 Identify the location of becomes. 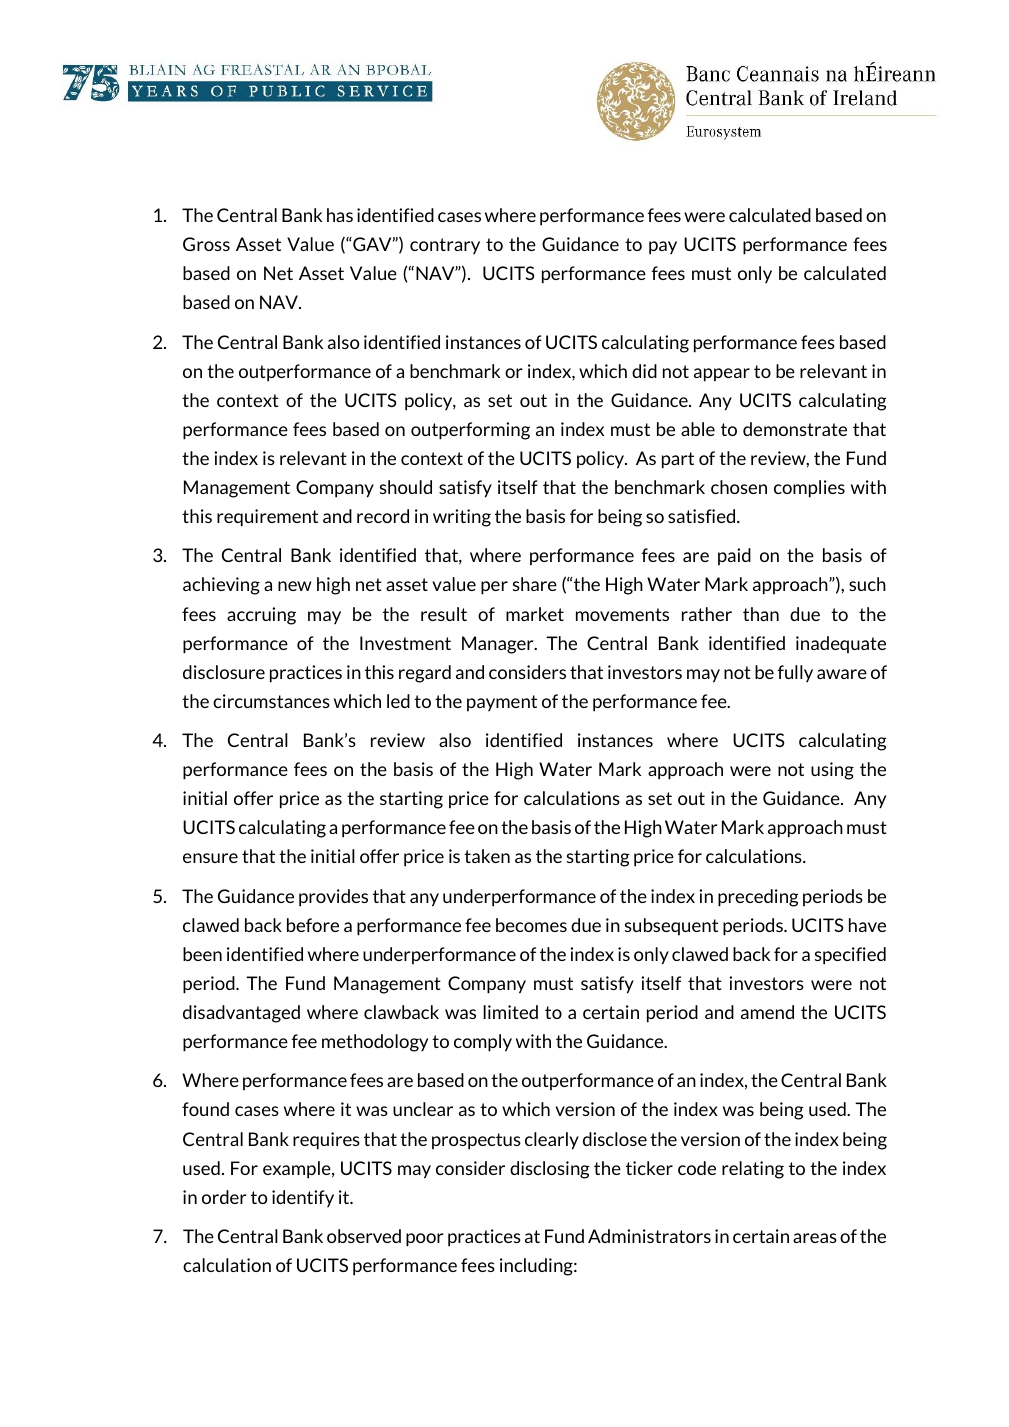
(531, 925).
